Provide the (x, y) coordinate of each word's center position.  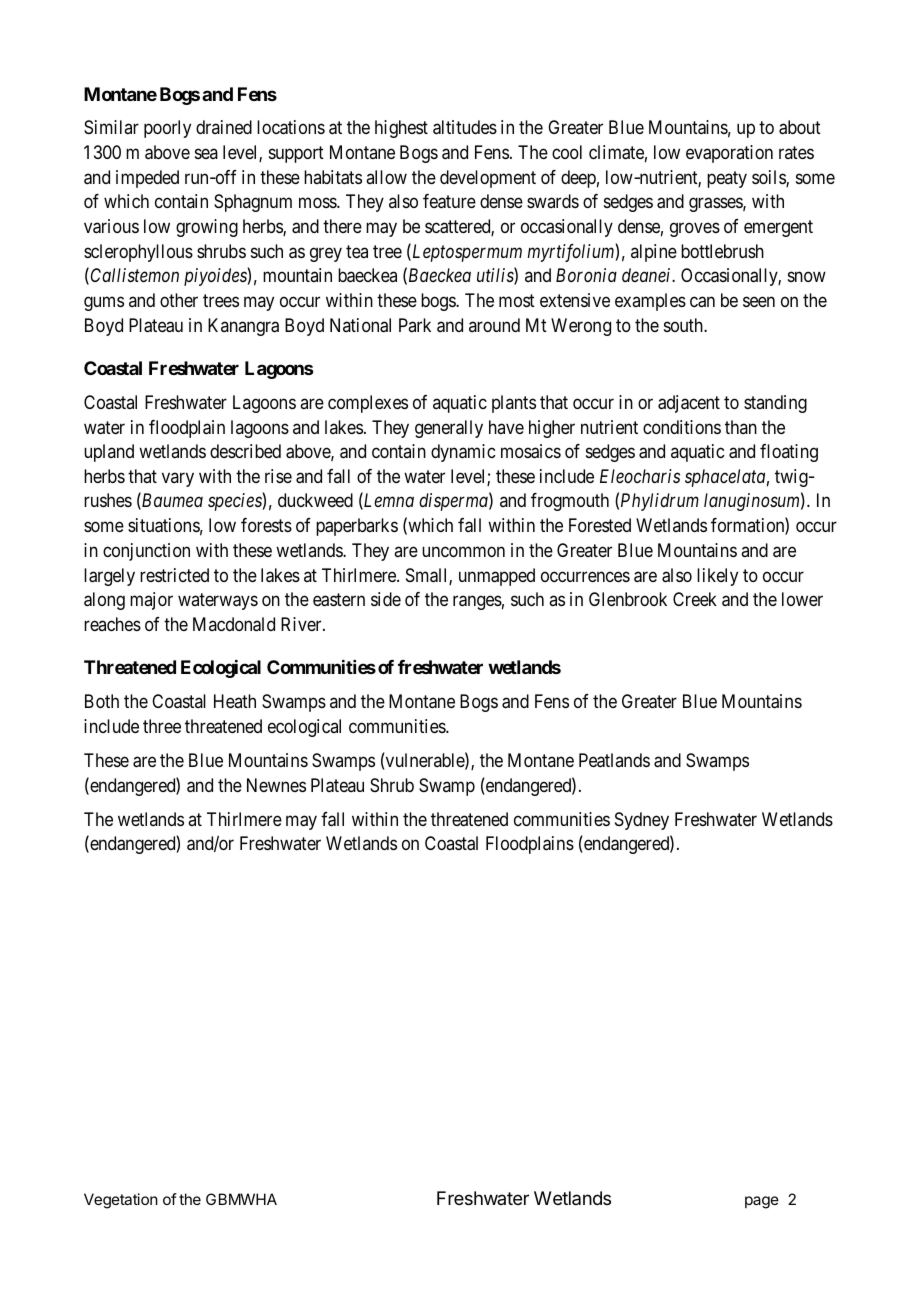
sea (206, 153)
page (762, 1202)
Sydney (642, 821)
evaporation (729, 154)
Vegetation (121, 1201)
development (488, 179)
